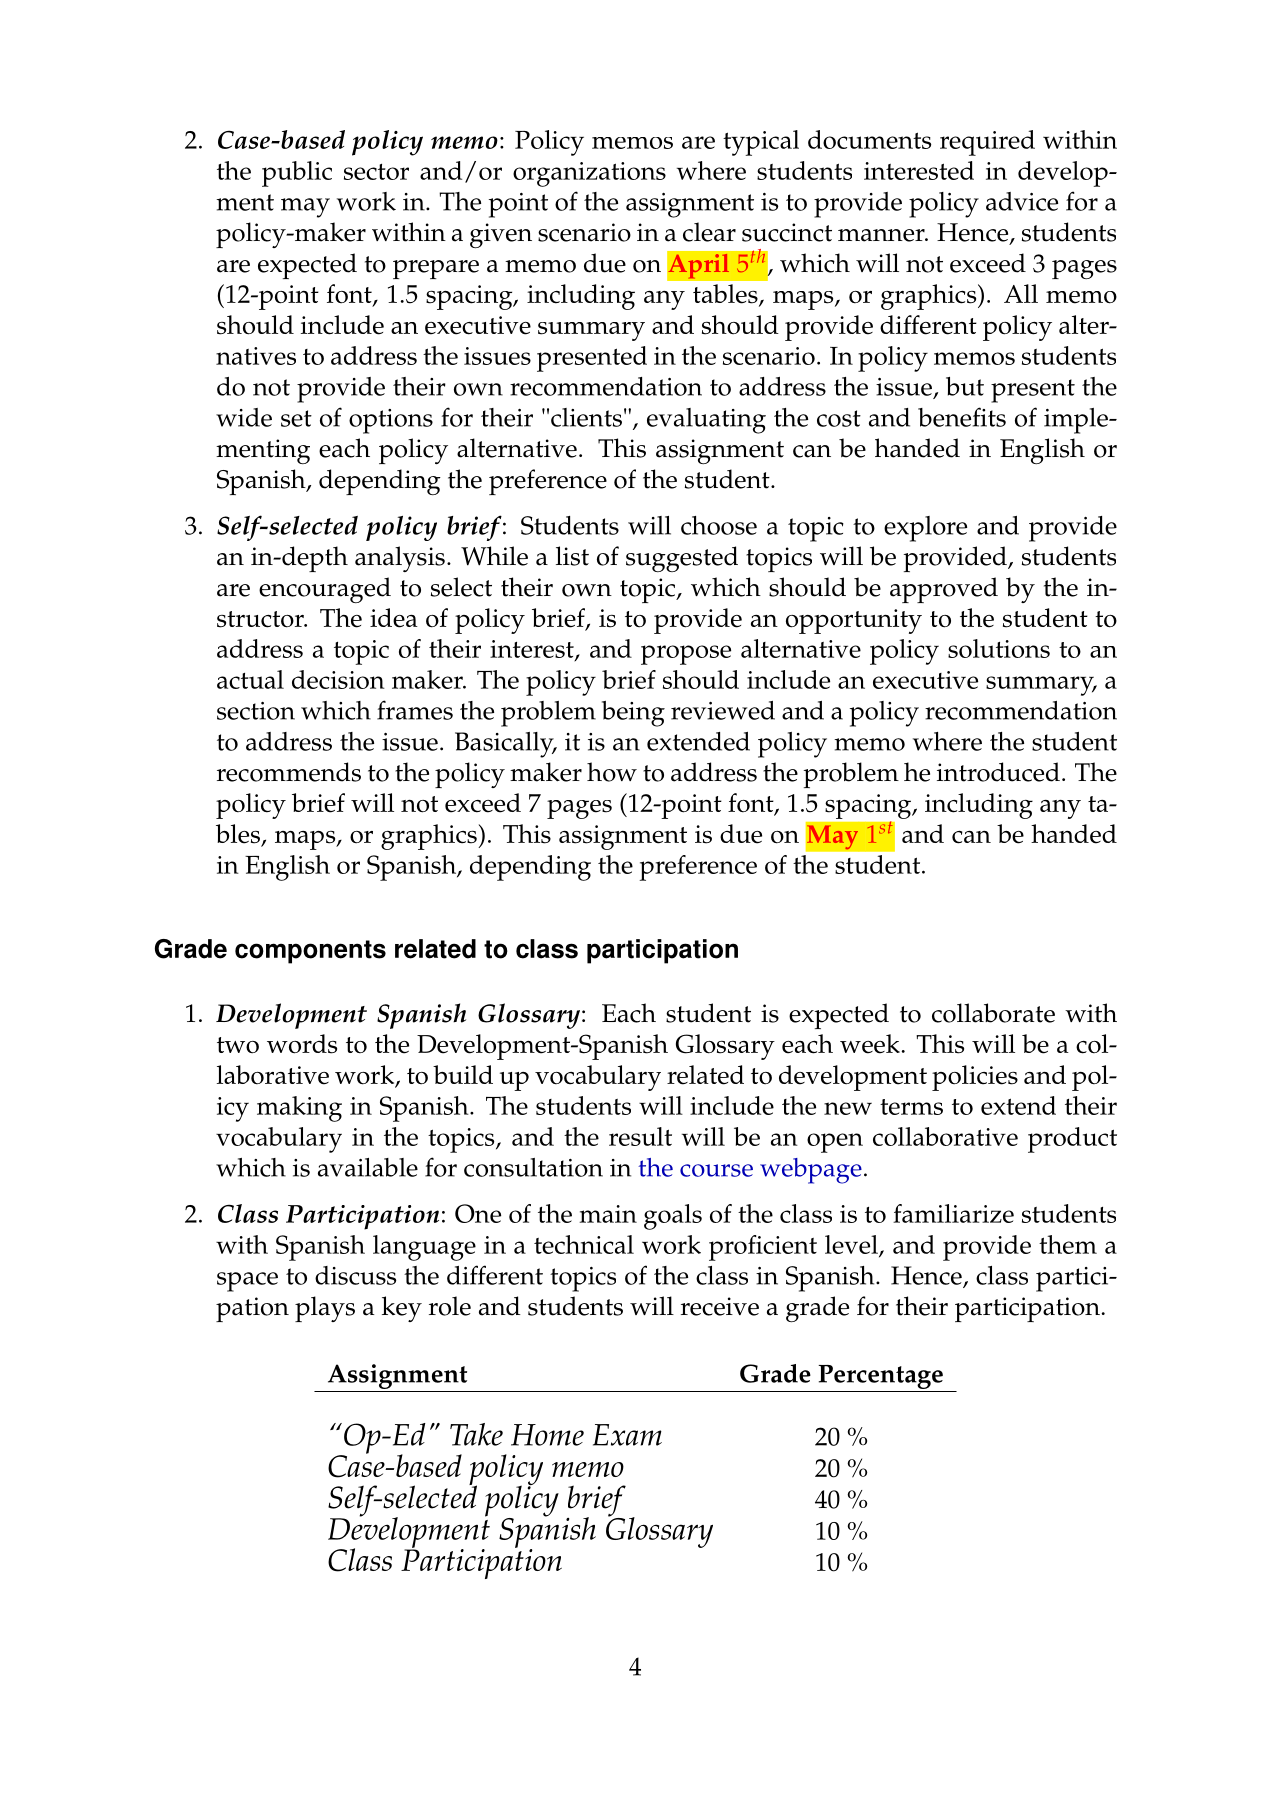 The image size is (1271, 1798). What do you see at coordinates (686, 655) in the document?
I see `propose` at bounding box center [686, 655].
